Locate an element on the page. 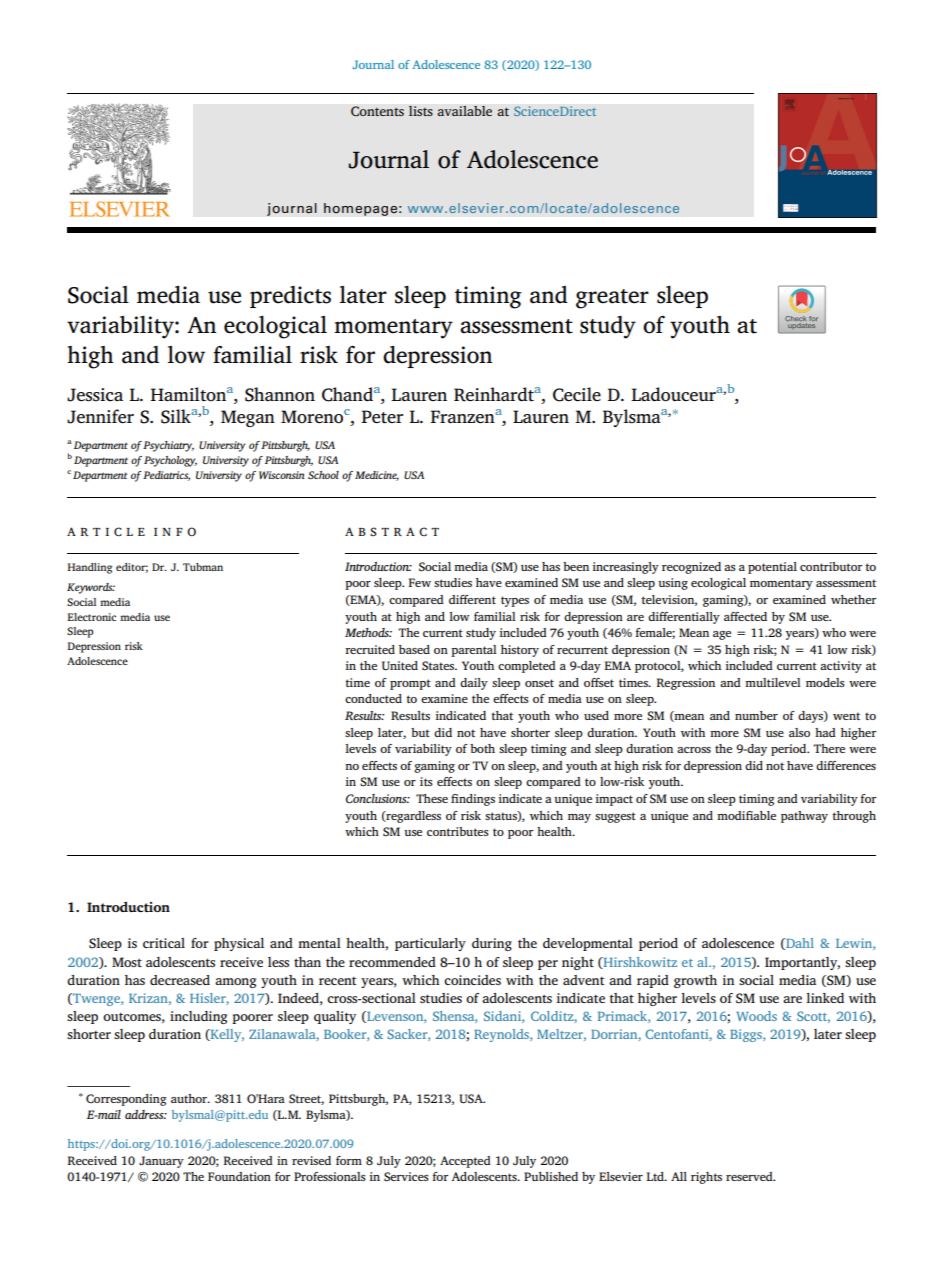 The image size is (944, 1288). Accepted is located at coordinates (465, 1162).
